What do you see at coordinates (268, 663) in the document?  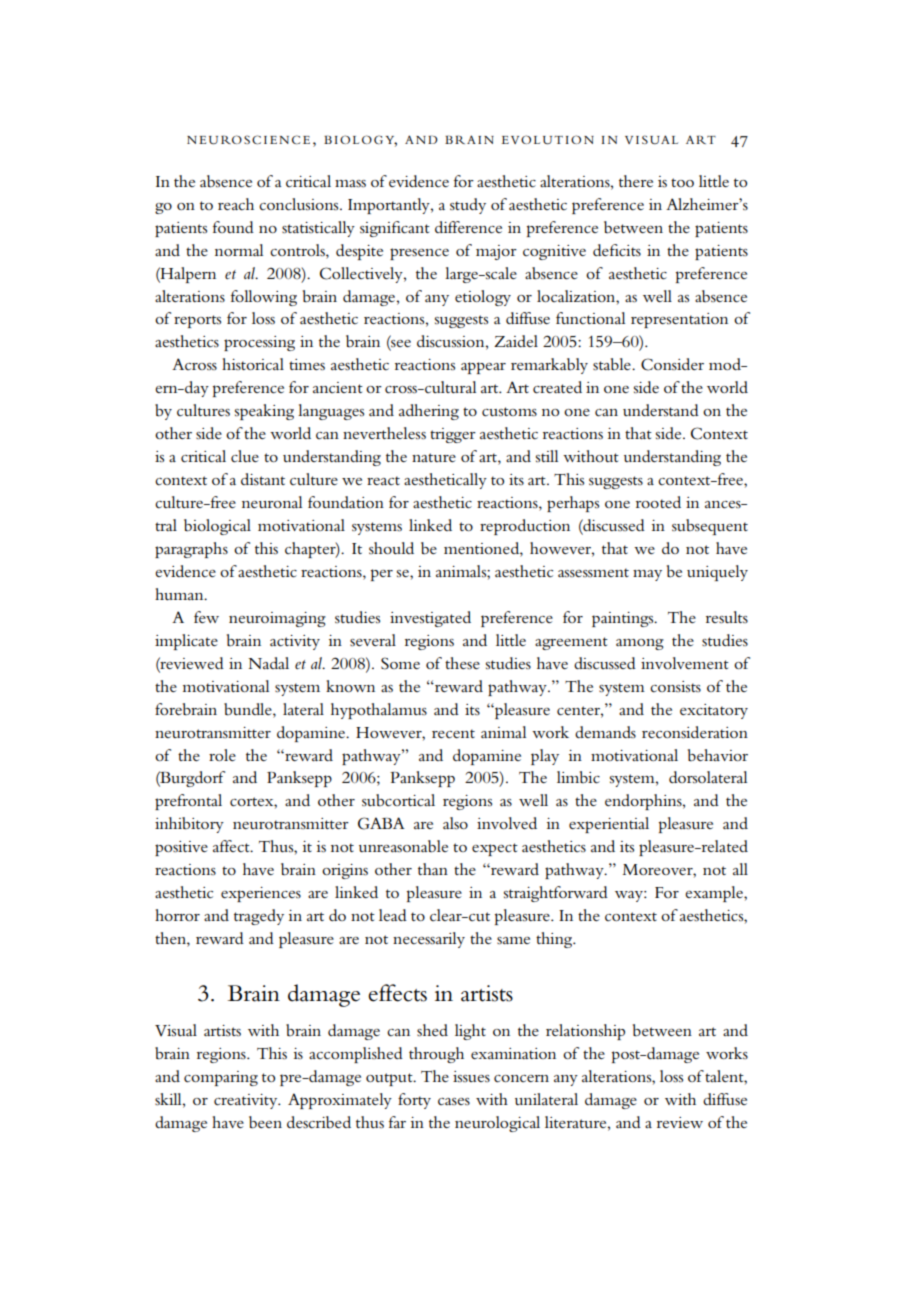 I see `Nadal` at bounding box center [268, 663].
